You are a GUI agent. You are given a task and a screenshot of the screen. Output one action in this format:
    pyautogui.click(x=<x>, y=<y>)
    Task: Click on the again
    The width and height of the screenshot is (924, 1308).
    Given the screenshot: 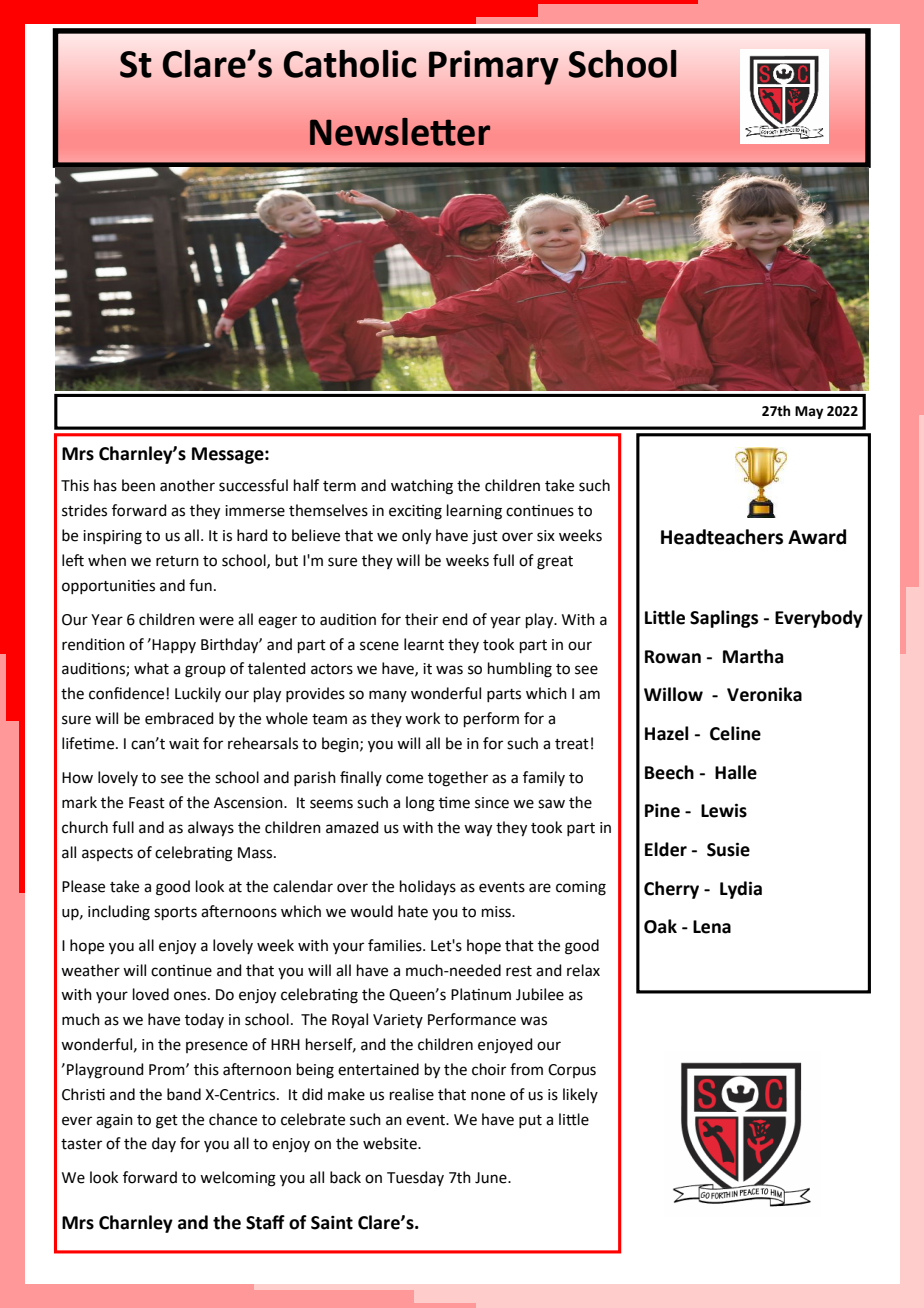 What is the action you would take?
    pyautogui.click(x=114, y=1121)
